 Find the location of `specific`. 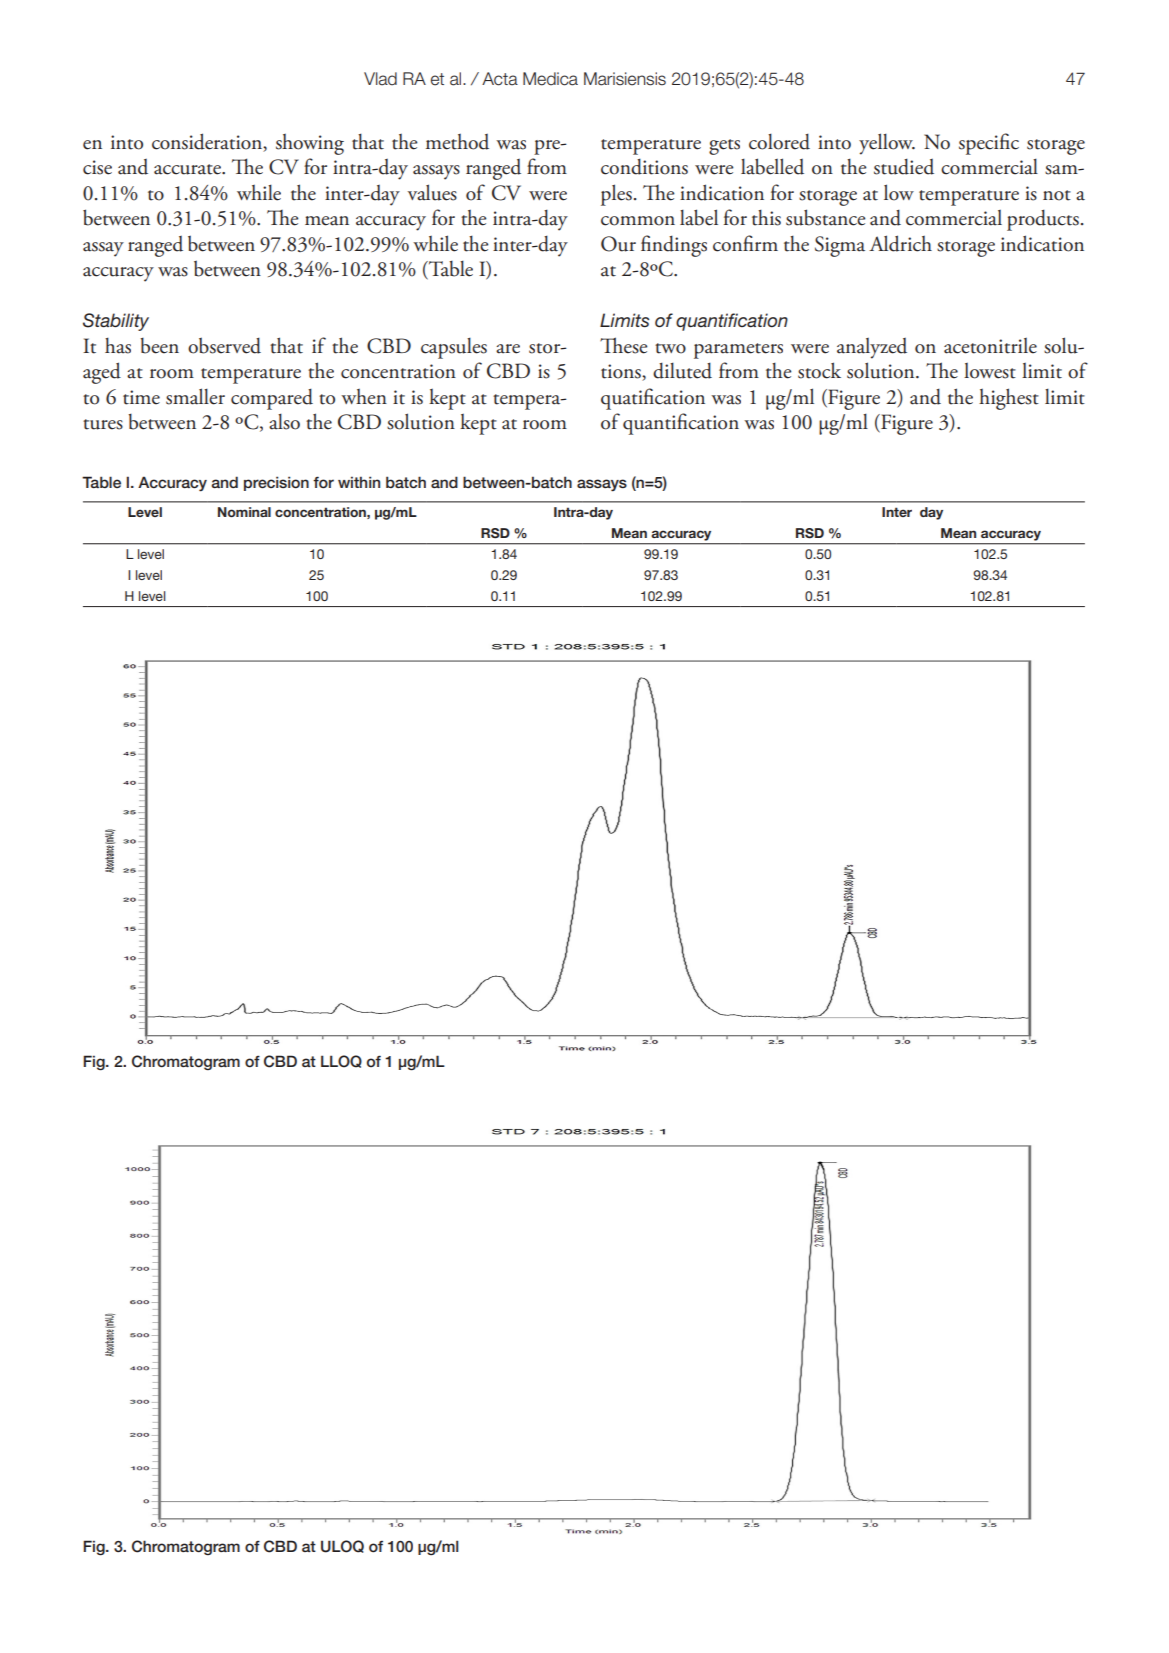

specific is located at coordinates (989, 144).
